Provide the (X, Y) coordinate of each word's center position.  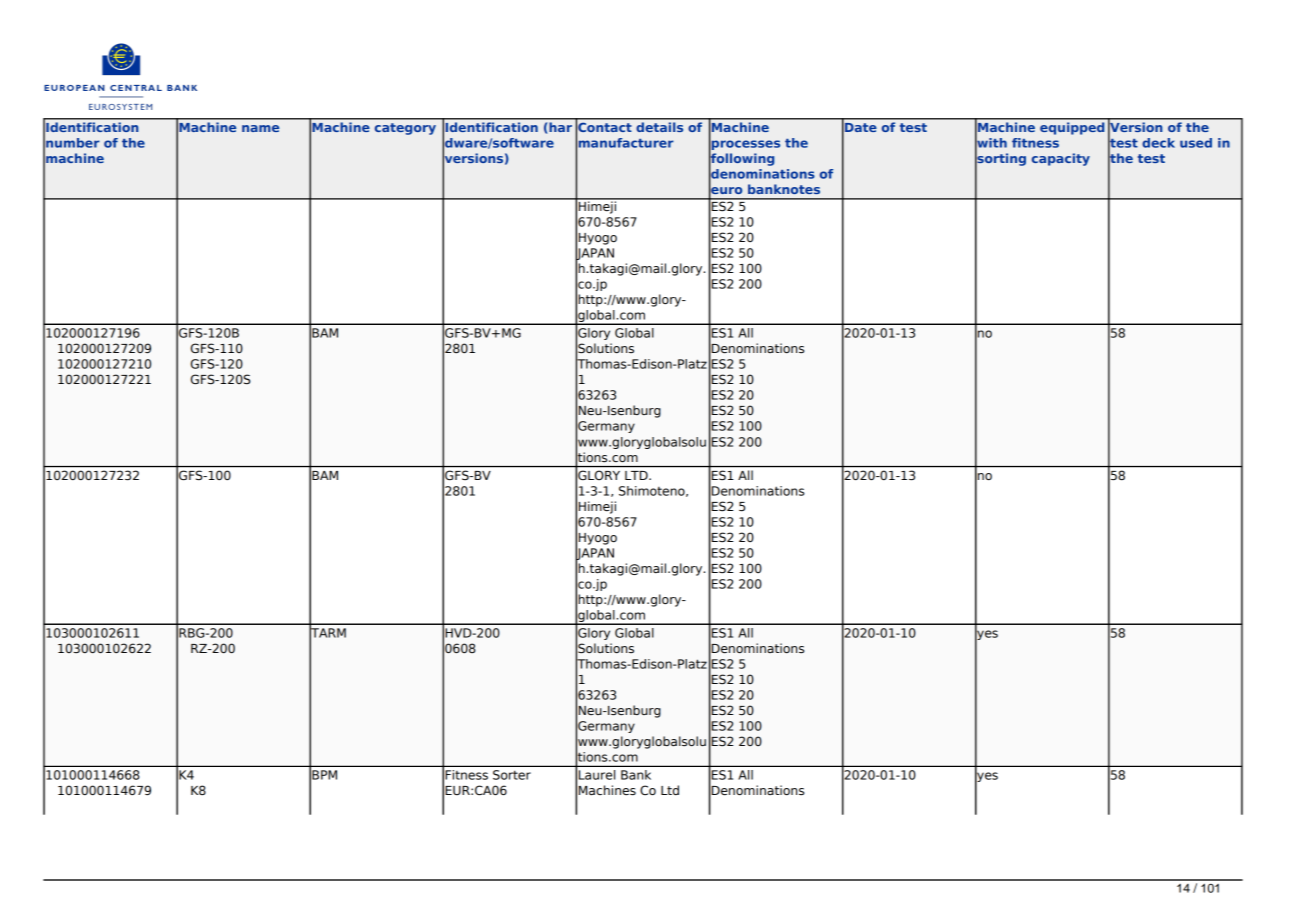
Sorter (512, 775)
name (260, 128)
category (405, 129)
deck (1158, 143)
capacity (1061, 159)
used (1196, 143)
